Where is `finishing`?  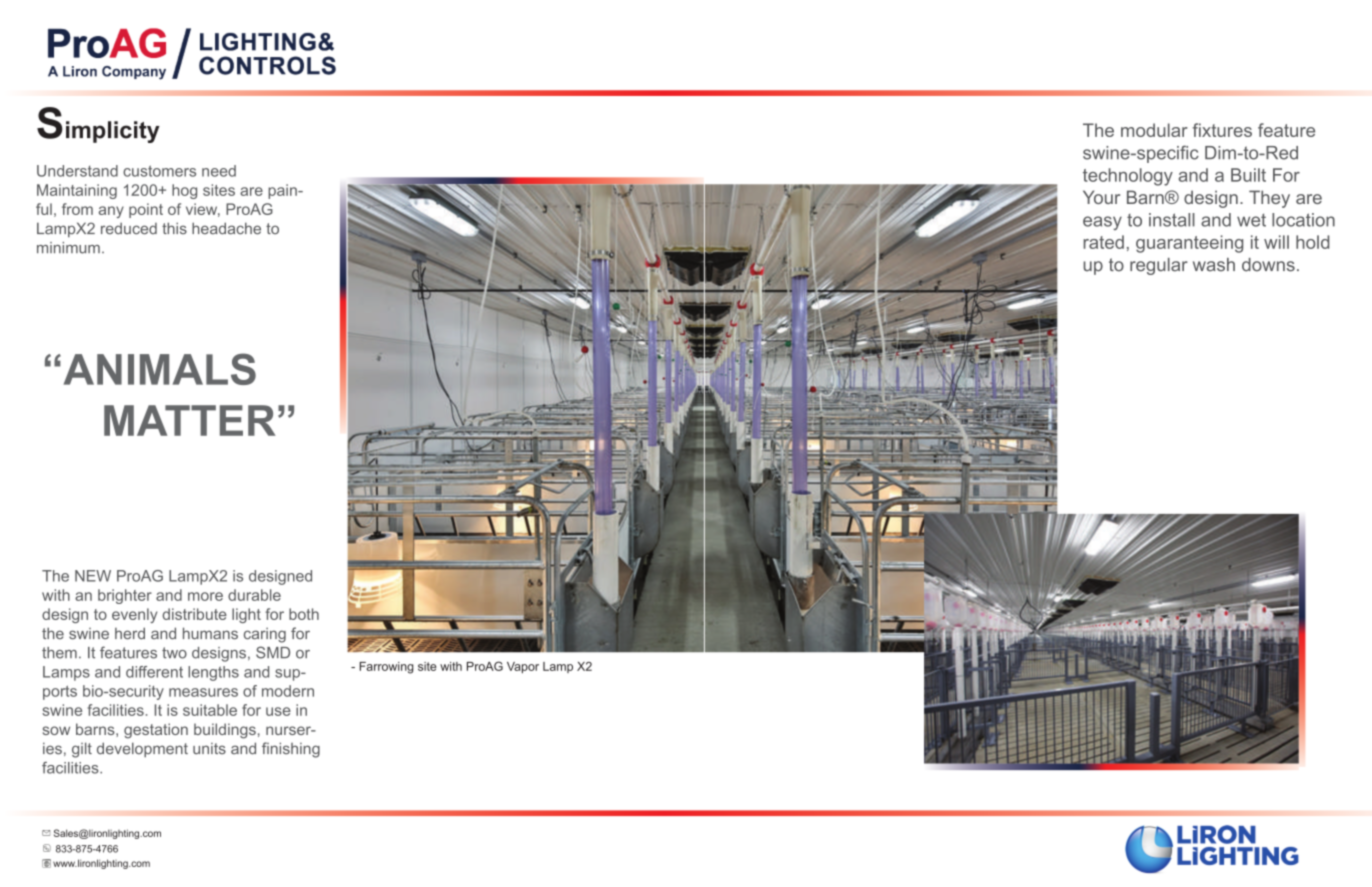
finishing is located at coordinates (291, 750).
